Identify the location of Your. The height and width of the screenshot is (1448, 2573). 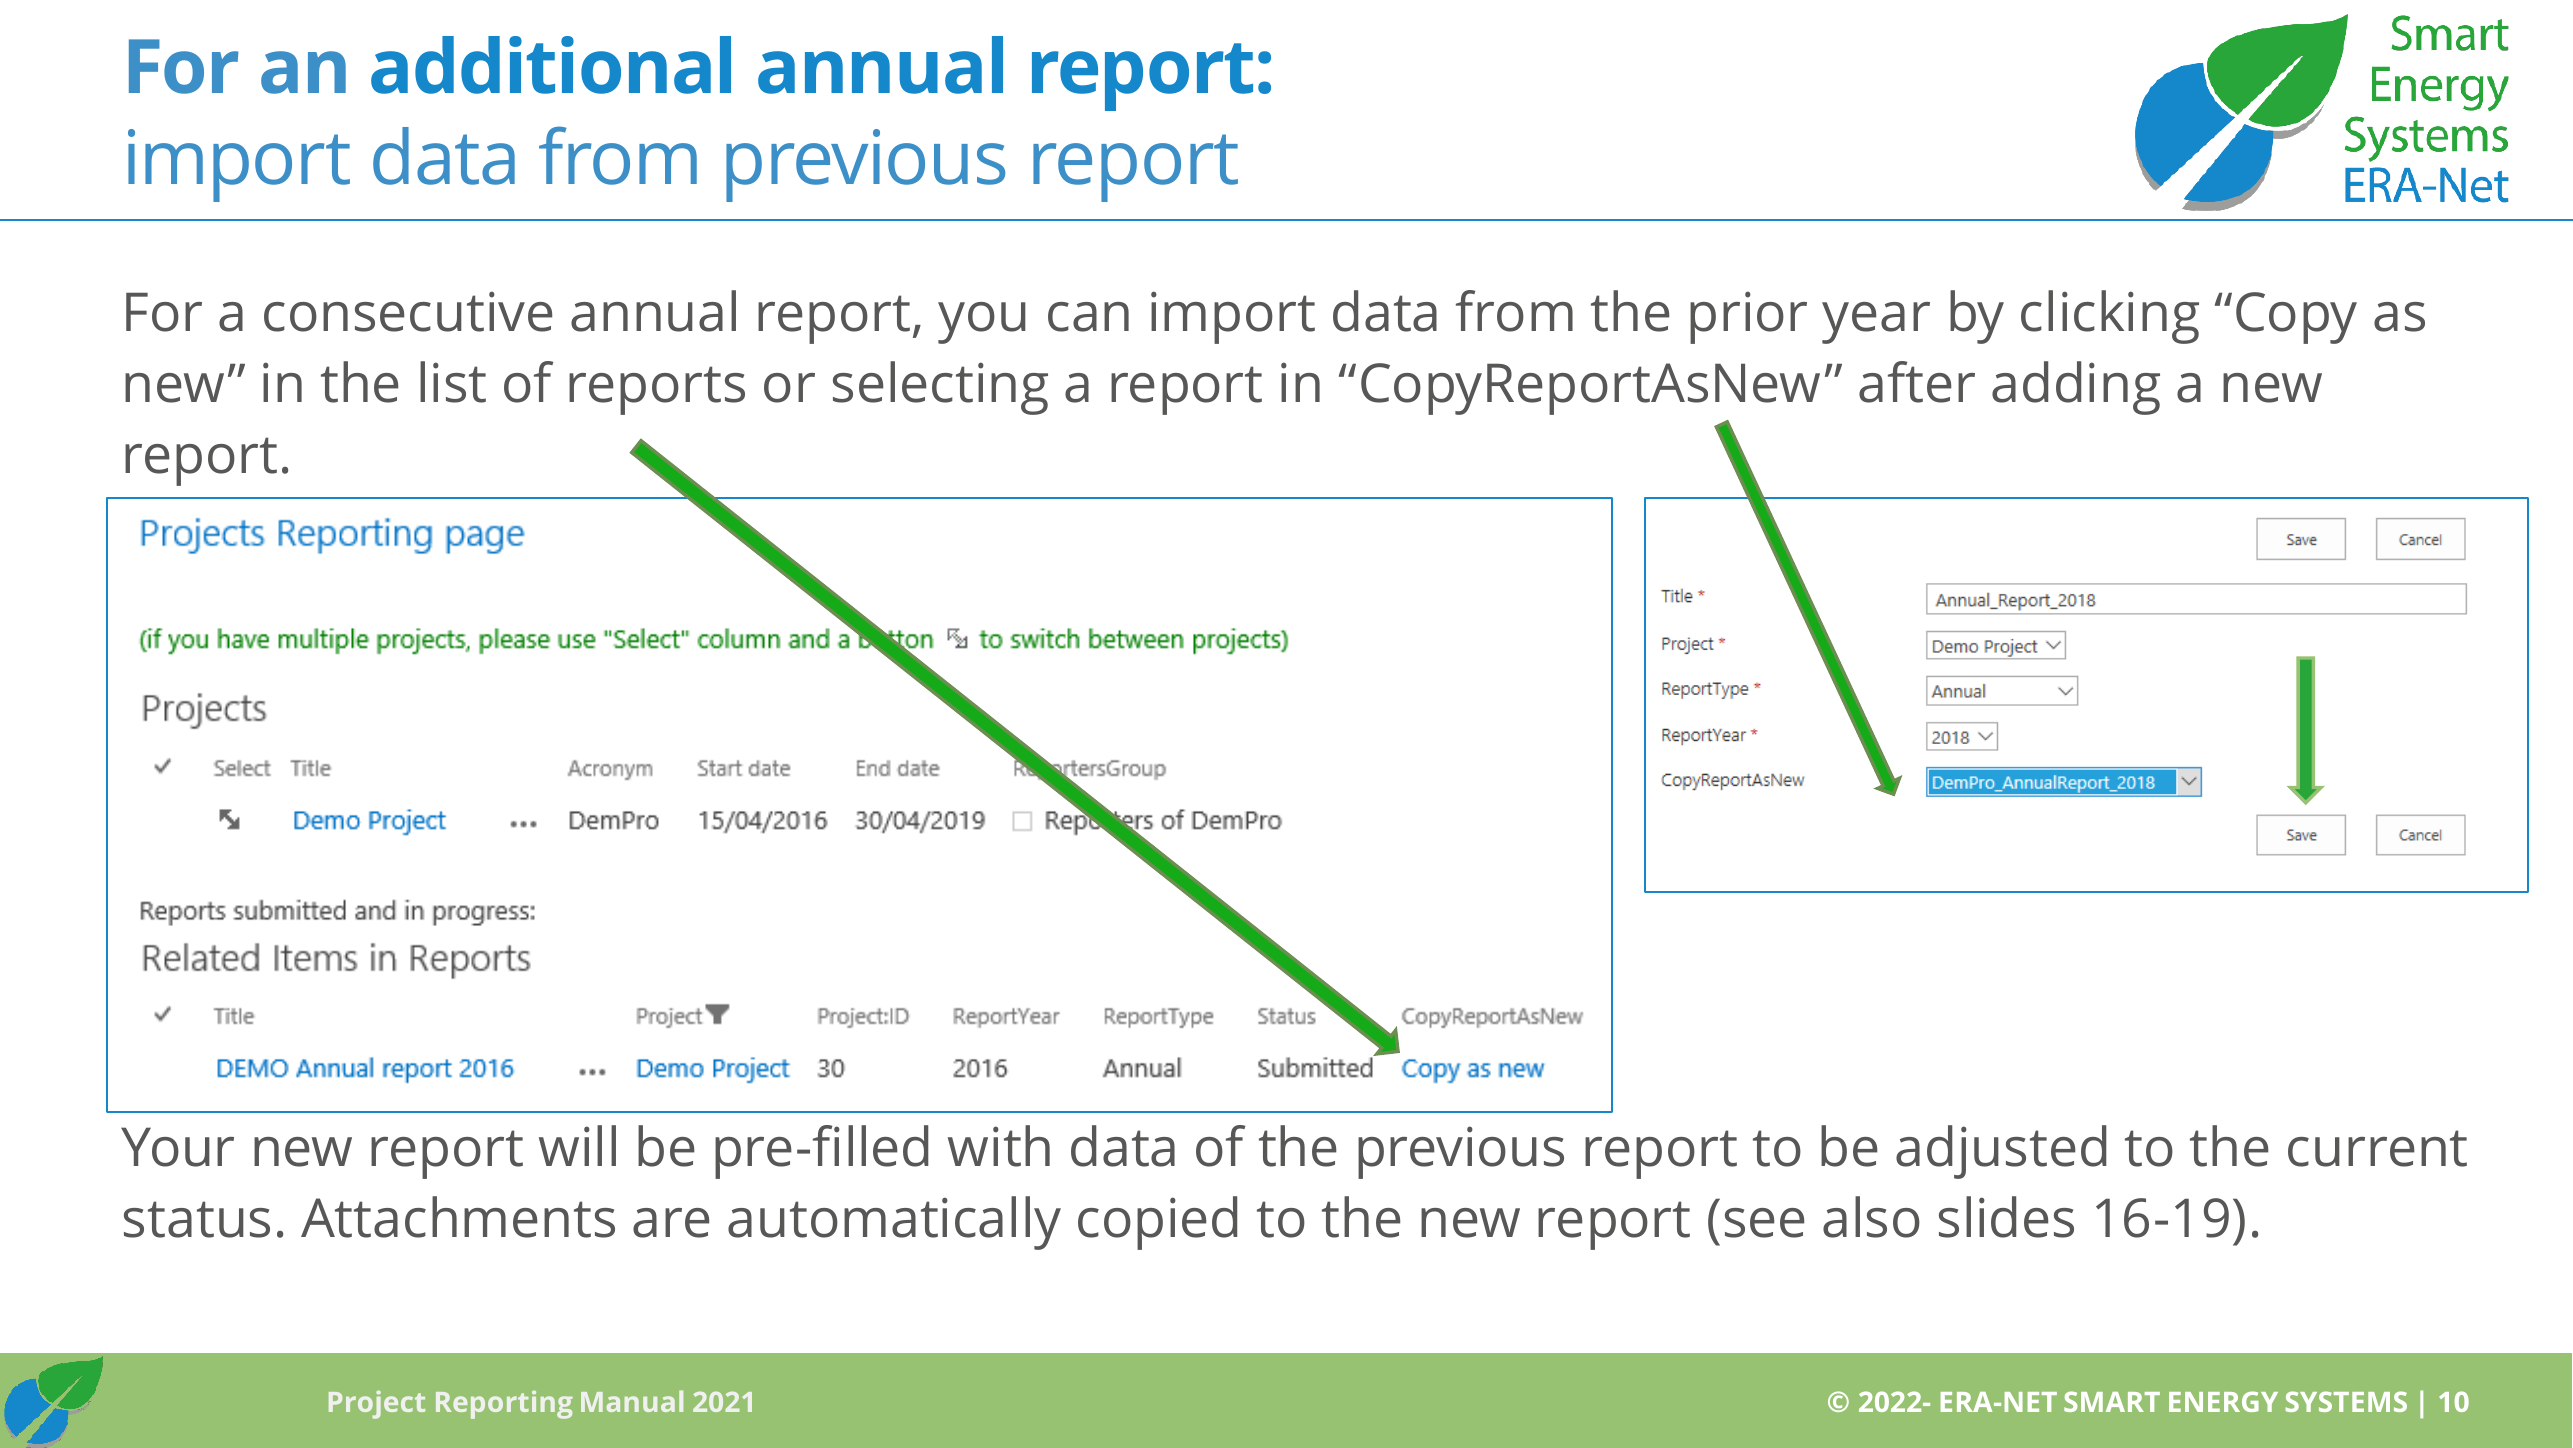
(177, 1147).
